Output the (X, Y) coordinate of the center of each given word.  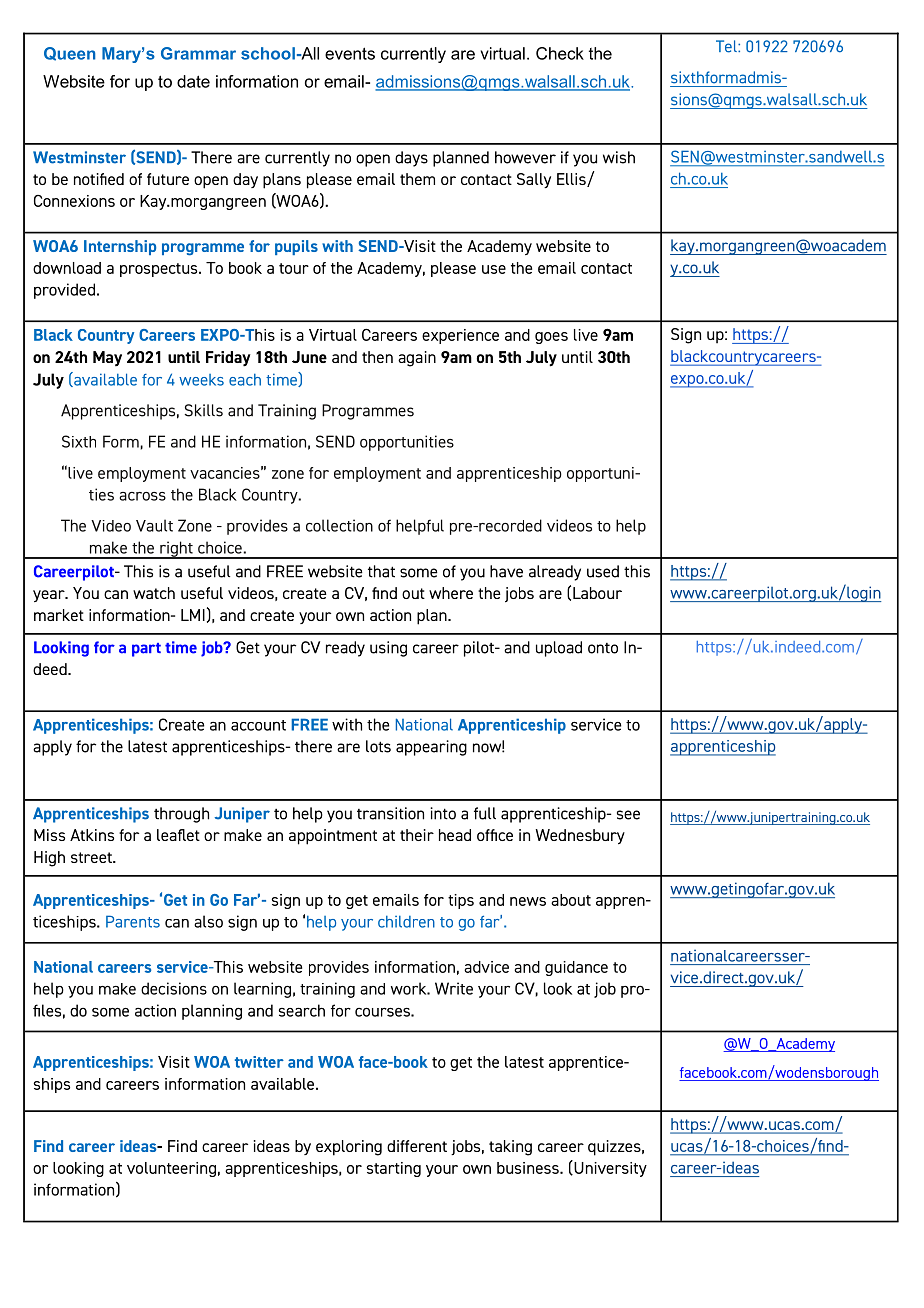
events (350, 53)
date (193, 81)
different (417, 1146)
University (609, 1168)
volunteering (171, 1169)
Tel (727, 46)
